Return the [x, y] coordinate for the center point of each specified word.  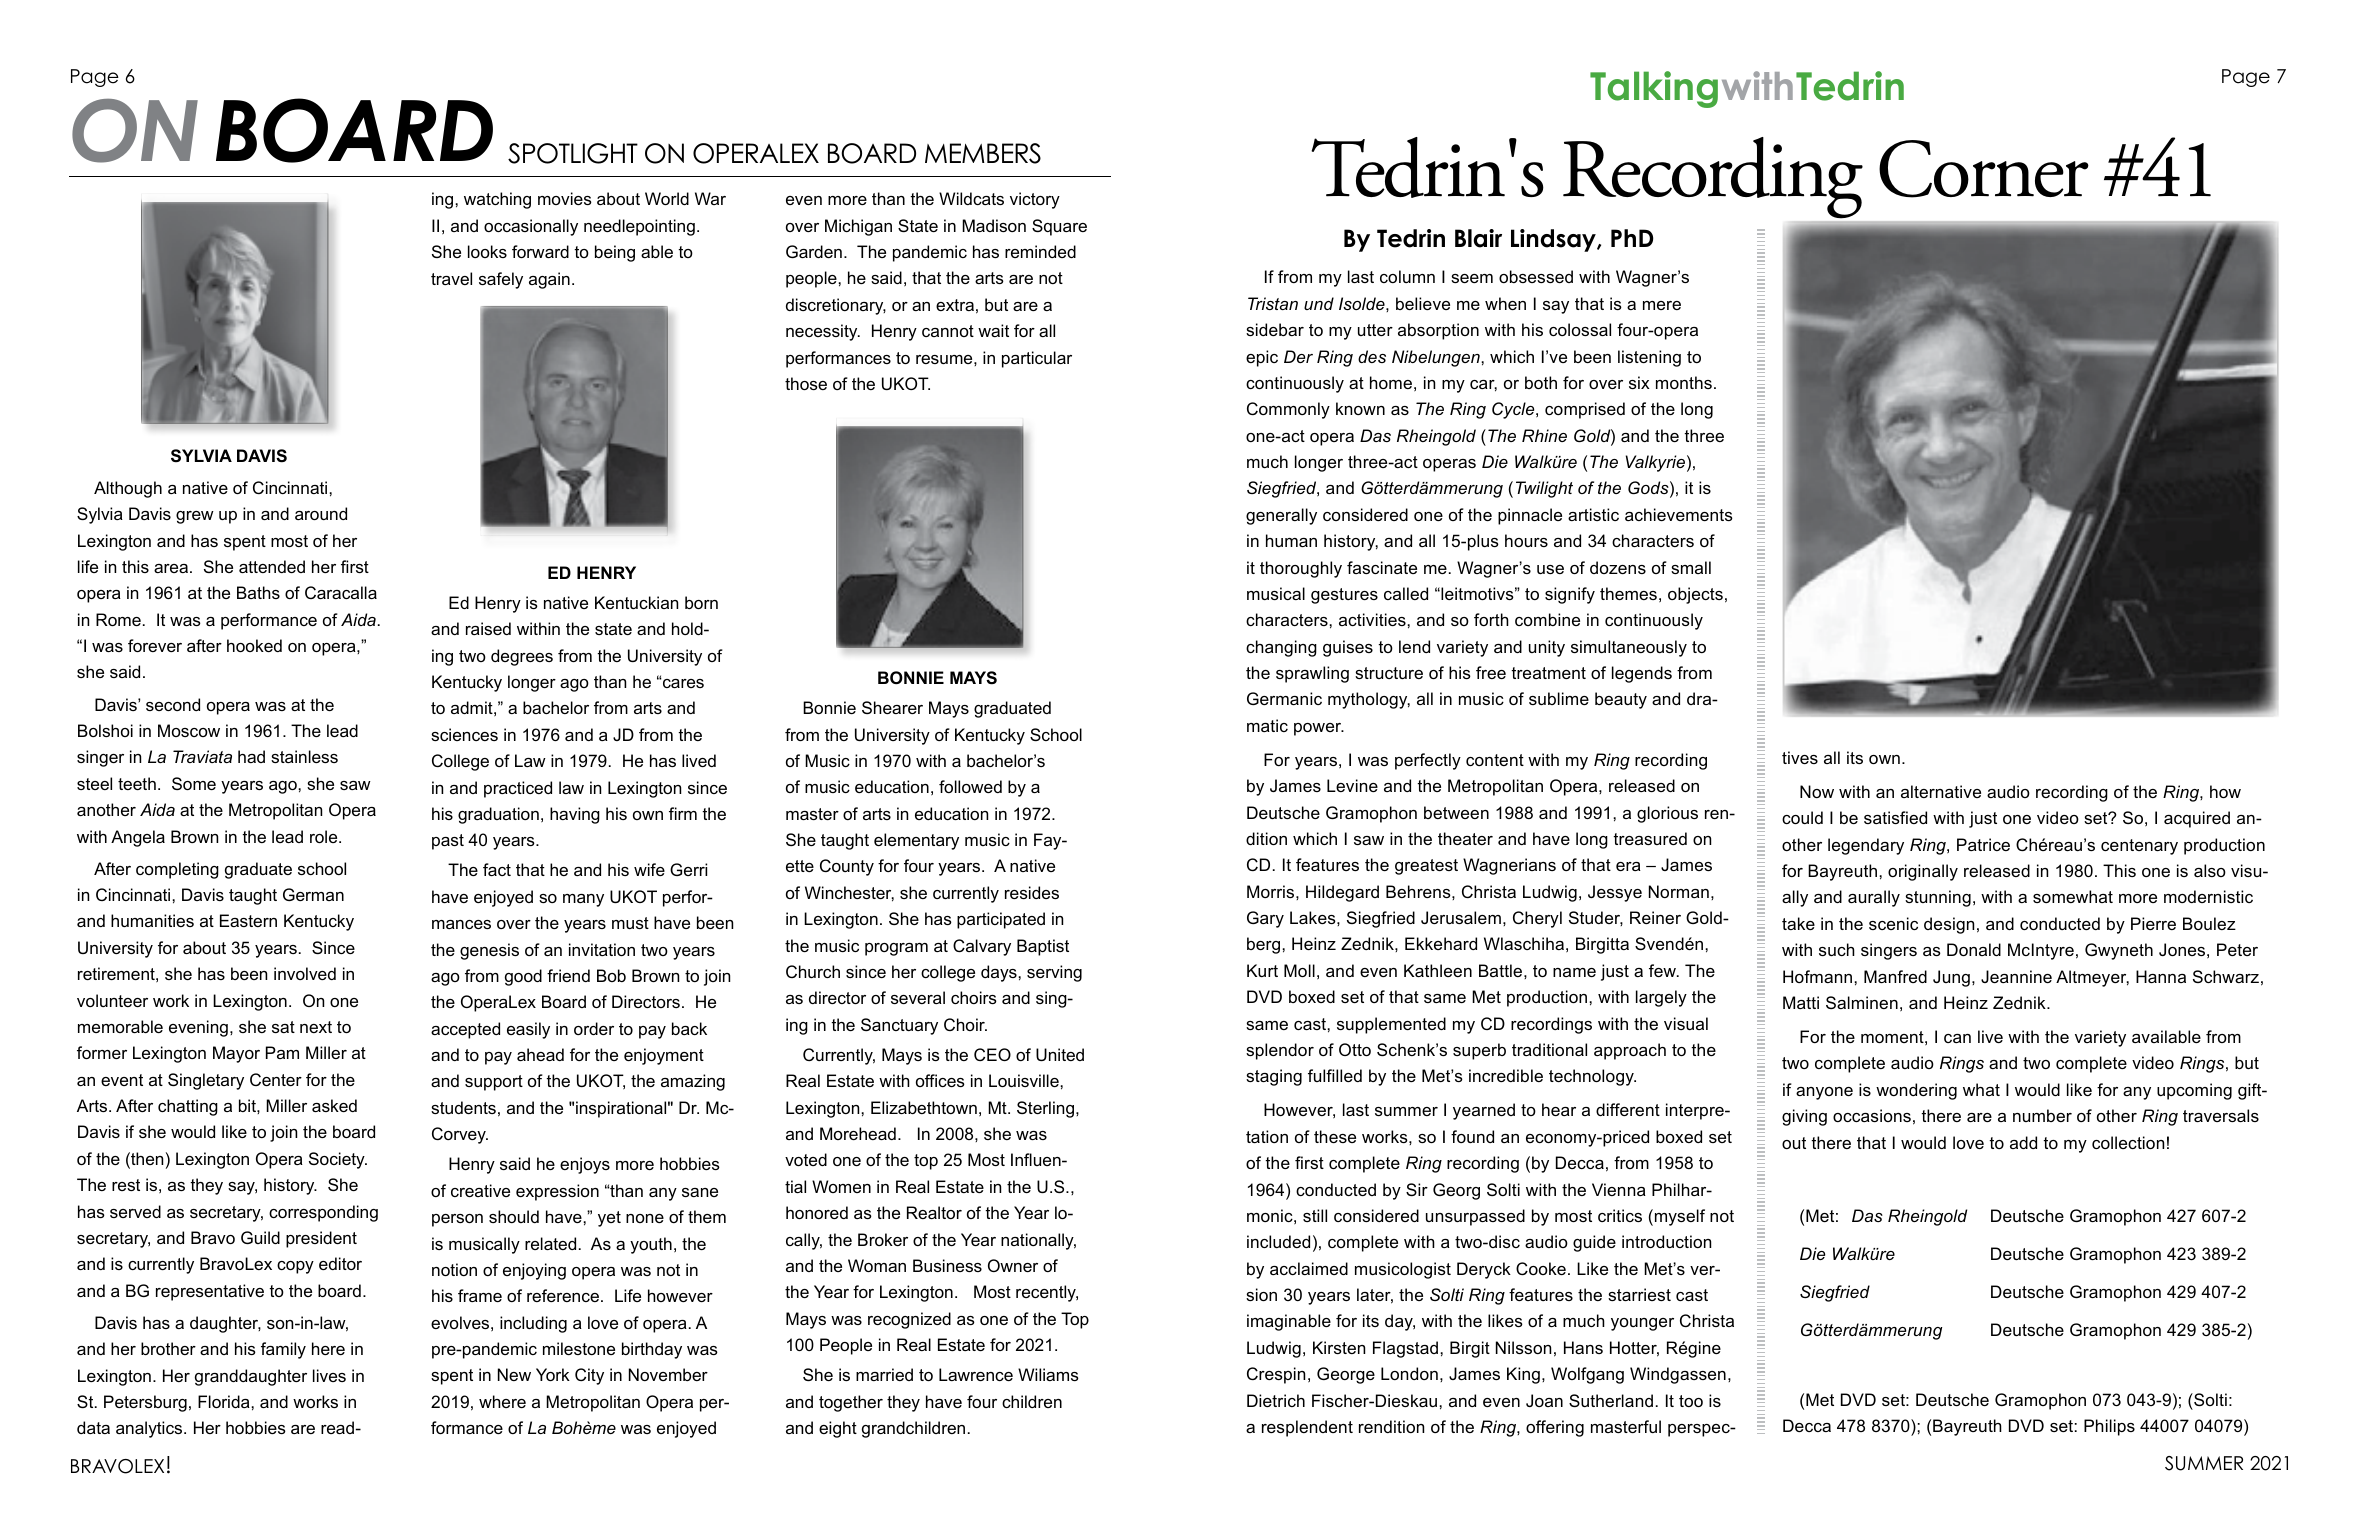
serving [1054, 973]
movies [565, 198]
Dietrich [1276, 1400]
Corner [1984, 169]
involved [305, 973]
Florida [225, 1401]
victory [1035, 200]
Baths [258, 592]
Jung [1951, 978]
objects [1695, 595]
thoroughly [1301, 569]
